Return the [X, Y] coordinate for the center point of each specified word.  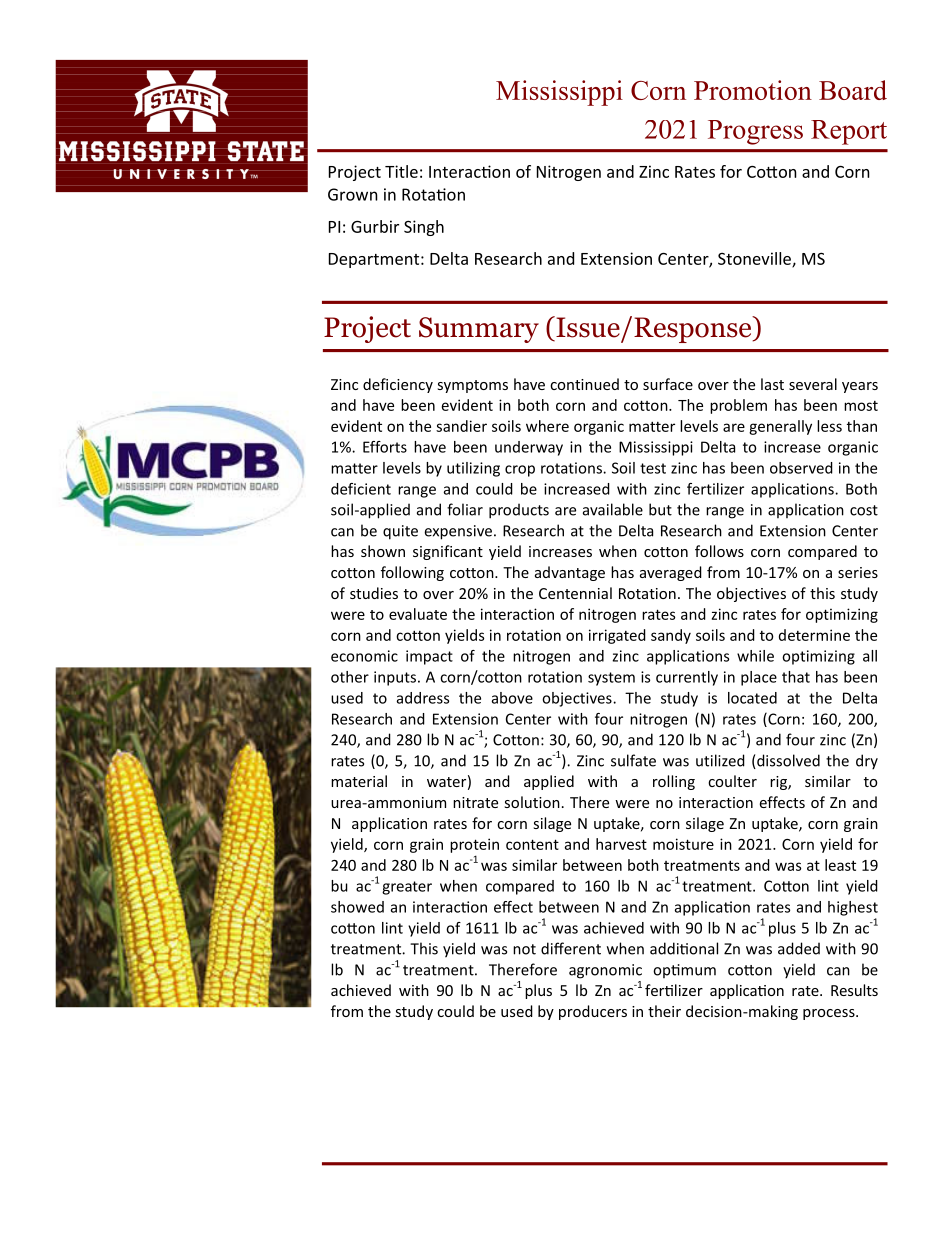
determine [814, 635]
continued [584, 384]
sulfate [633, 760]
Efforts [385, 447]
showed [357, 907]
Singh [424, 228]
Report [849, 132]
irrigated [617, 636]
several [813, 384]
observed [801, 468]
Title [401, 171]
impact [429, 657]
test [653, 468]
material [359, 781]
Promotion [753, 90]
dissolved [787, 761]
